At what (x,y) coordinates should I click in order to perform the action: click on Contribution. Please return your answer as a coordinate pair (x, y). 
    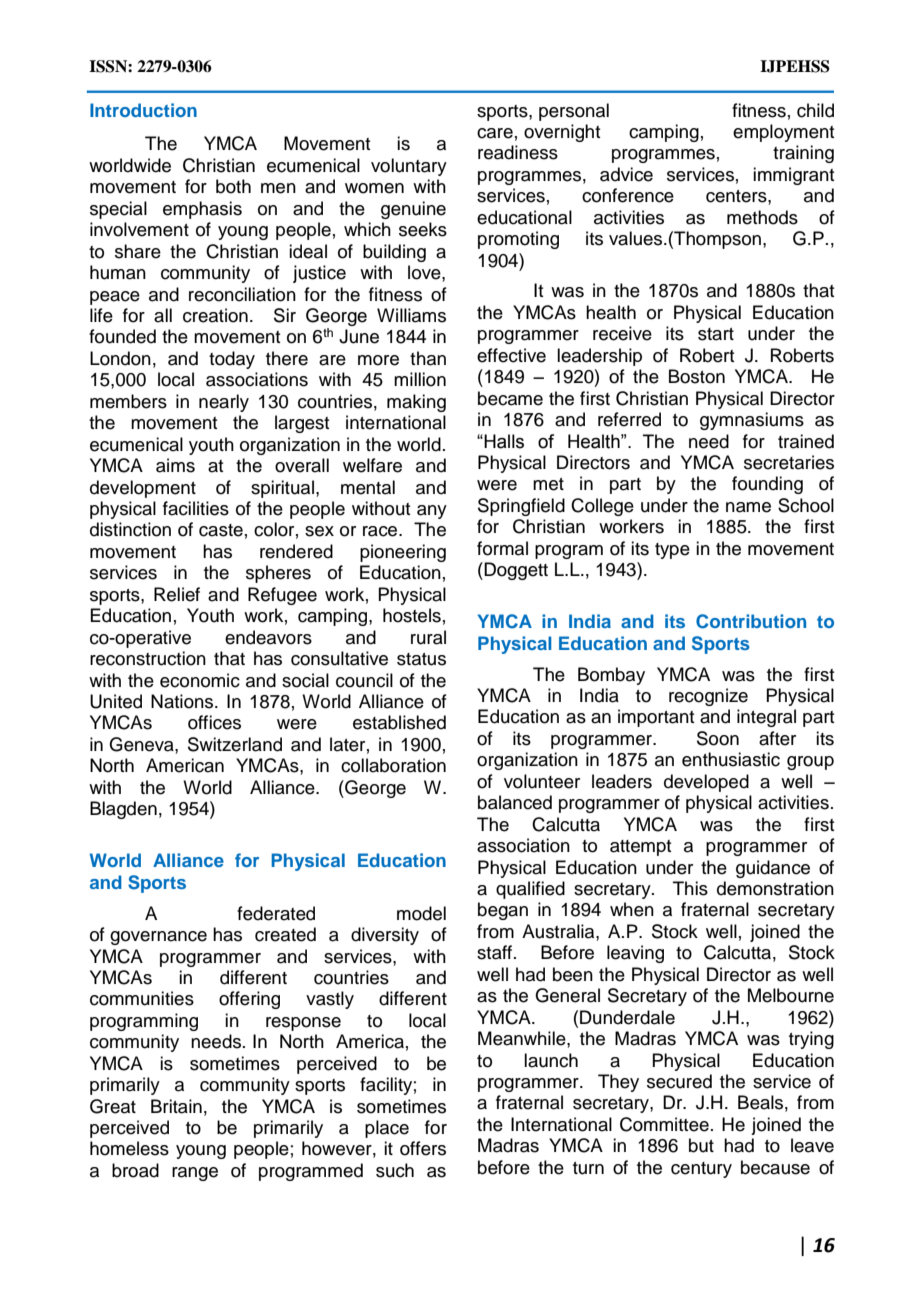
    Looking at the image, I should click on (751, 621).
